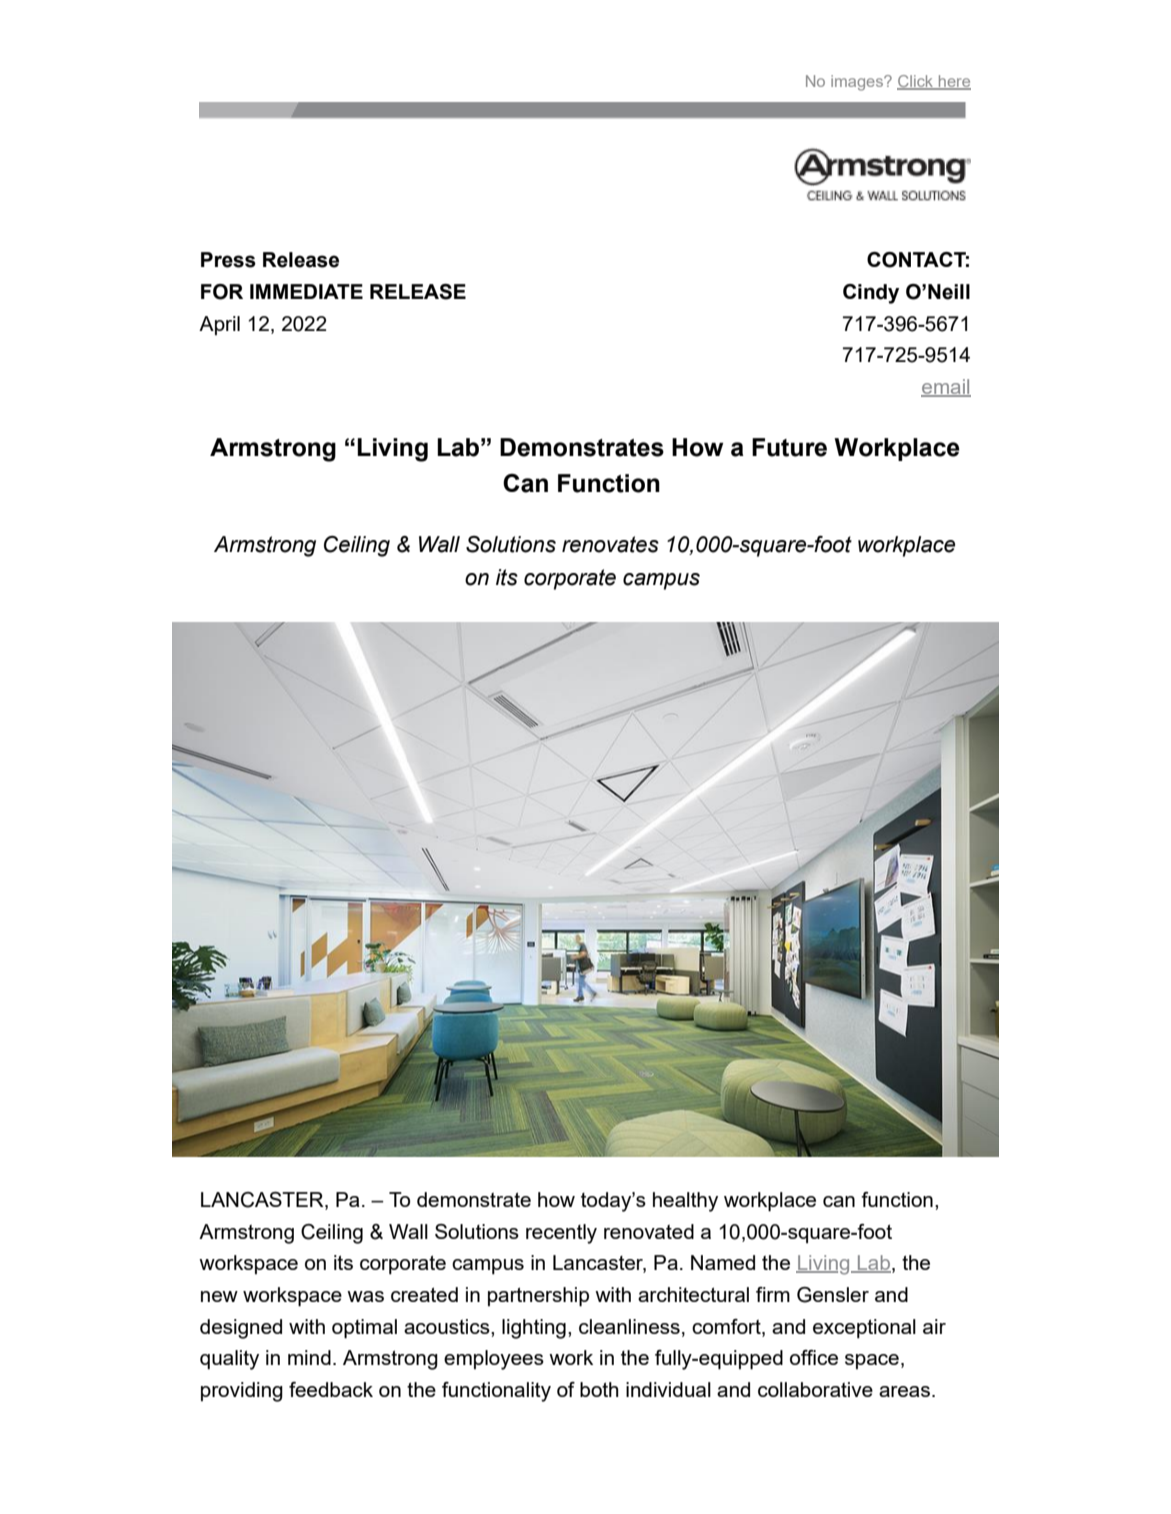 This image has width=1171, height=1514. What do you see at coordinates (858, 83) in the image?
I see `images` at bounding box center [858, 83].
